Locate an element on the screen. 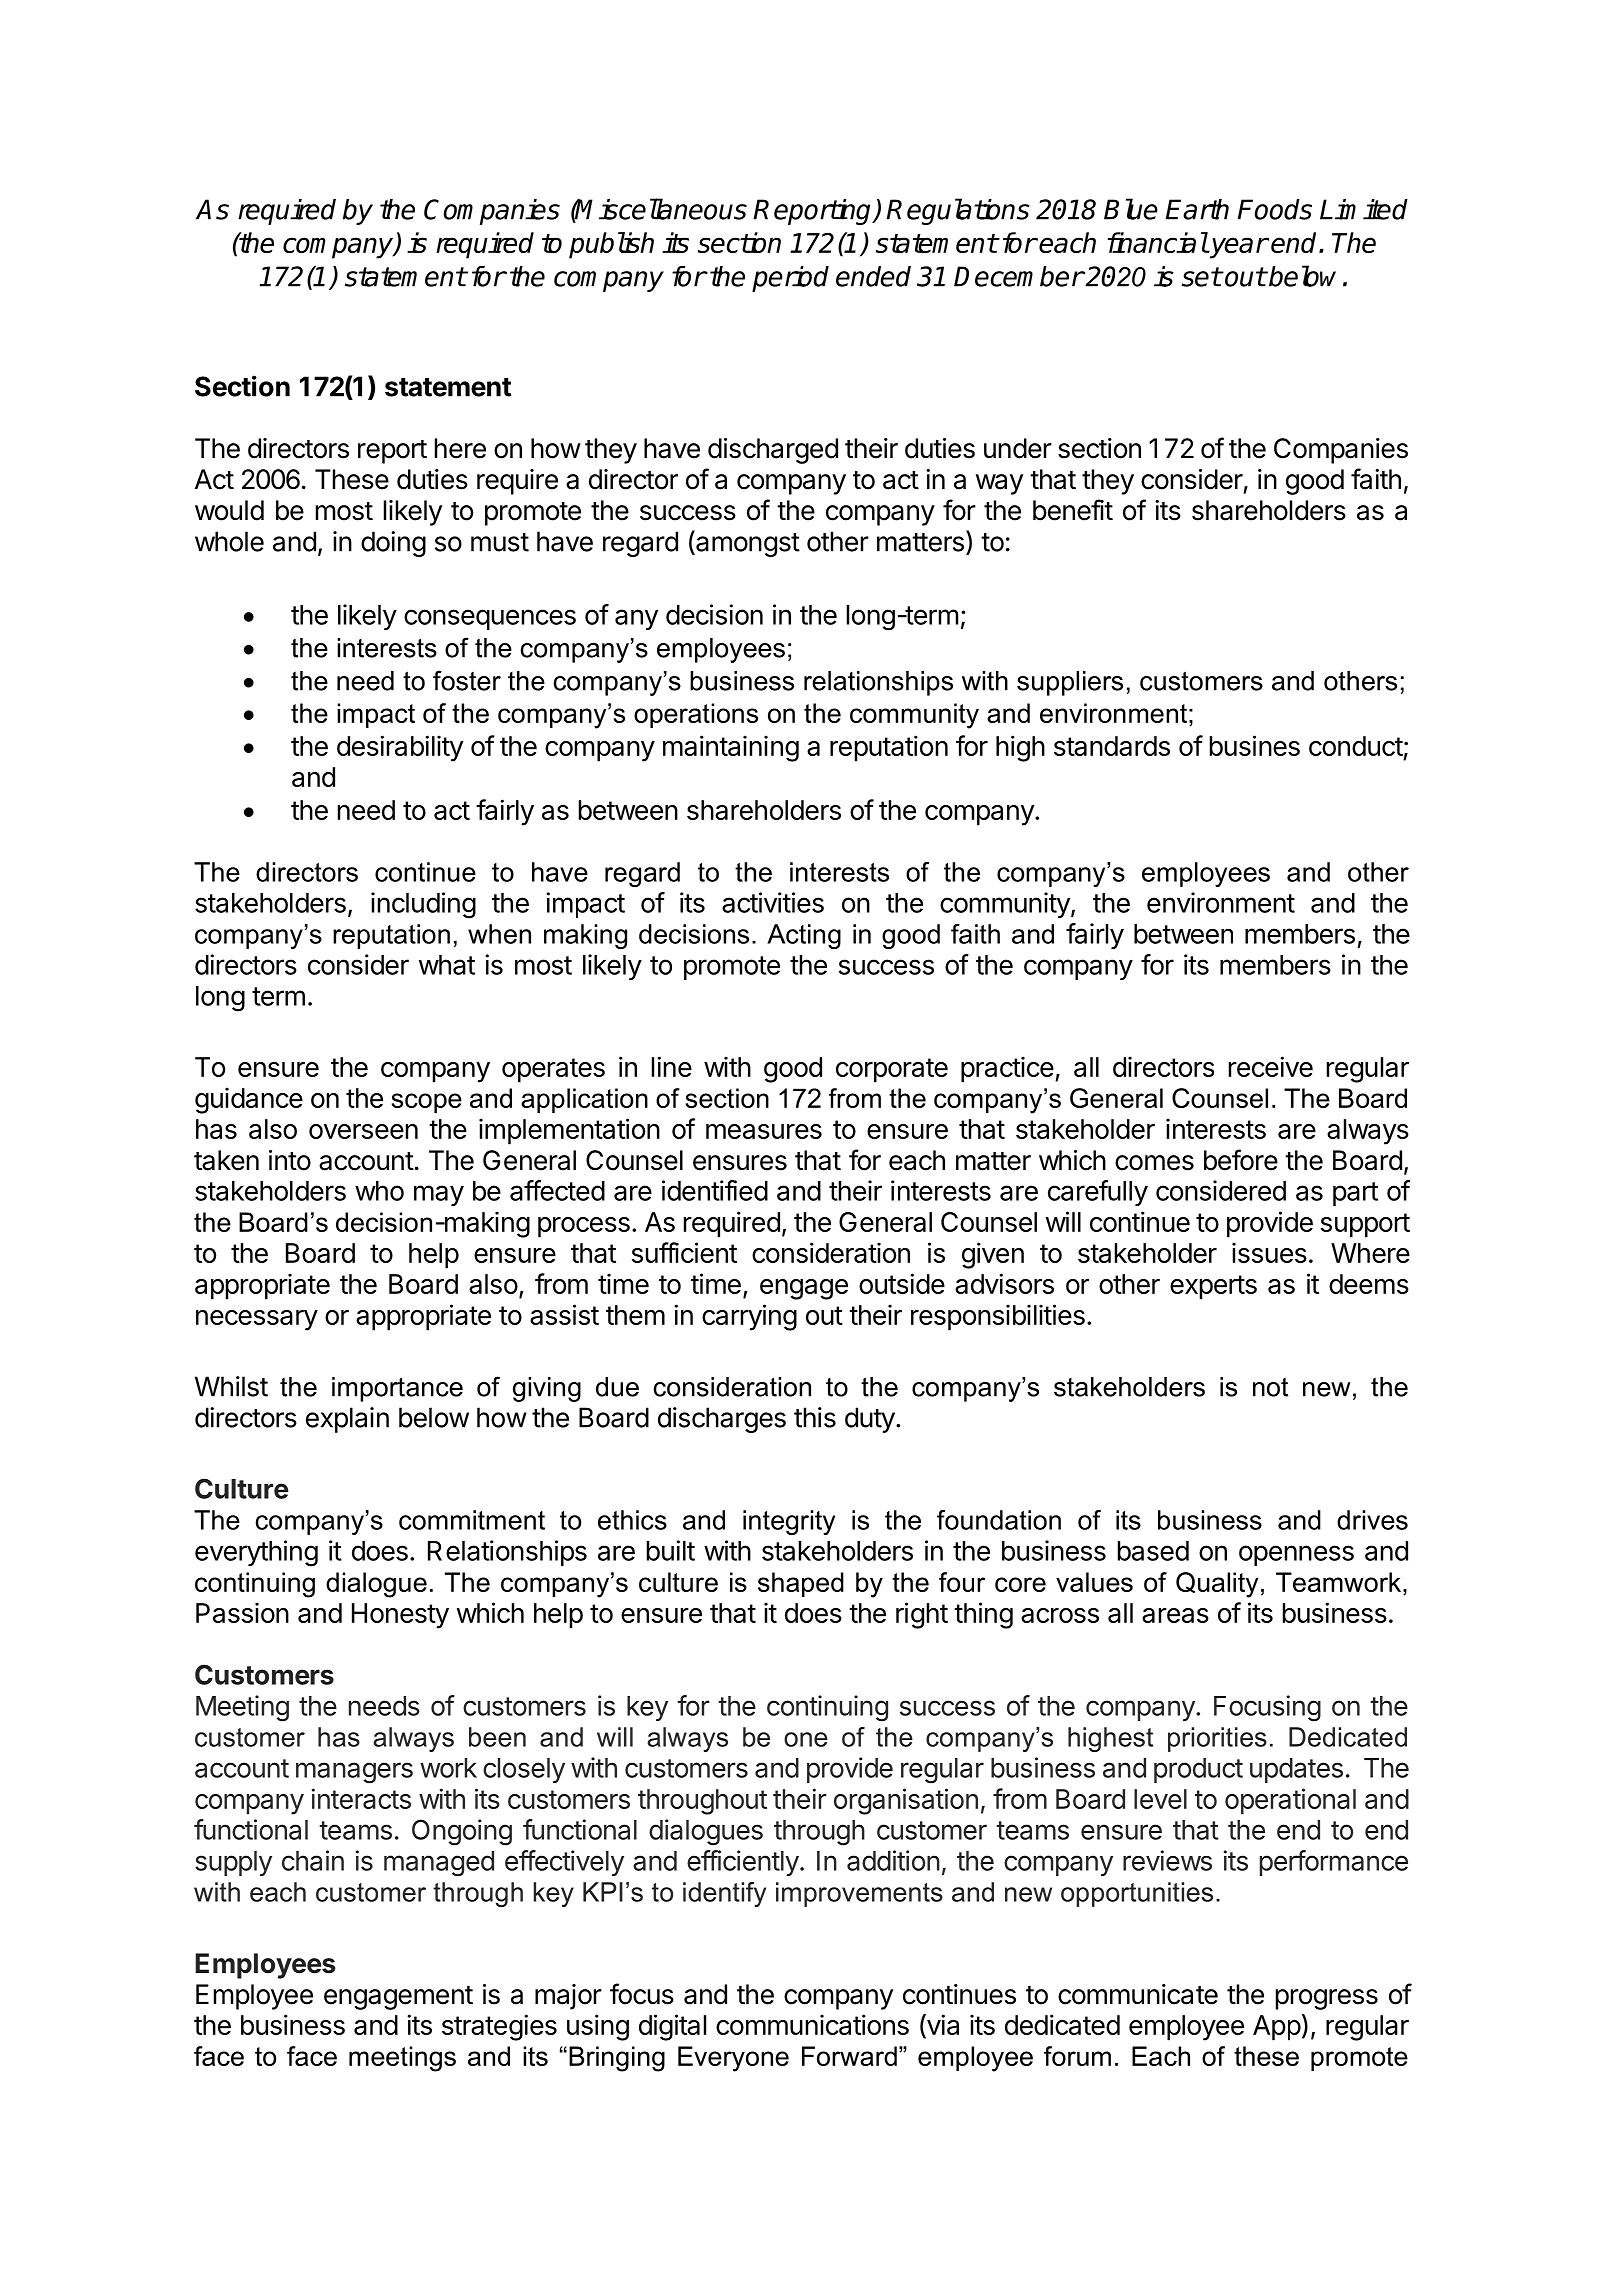 The width and height of the screenshot is (1604, 2269). year is located at coordinates (1238, 248).
